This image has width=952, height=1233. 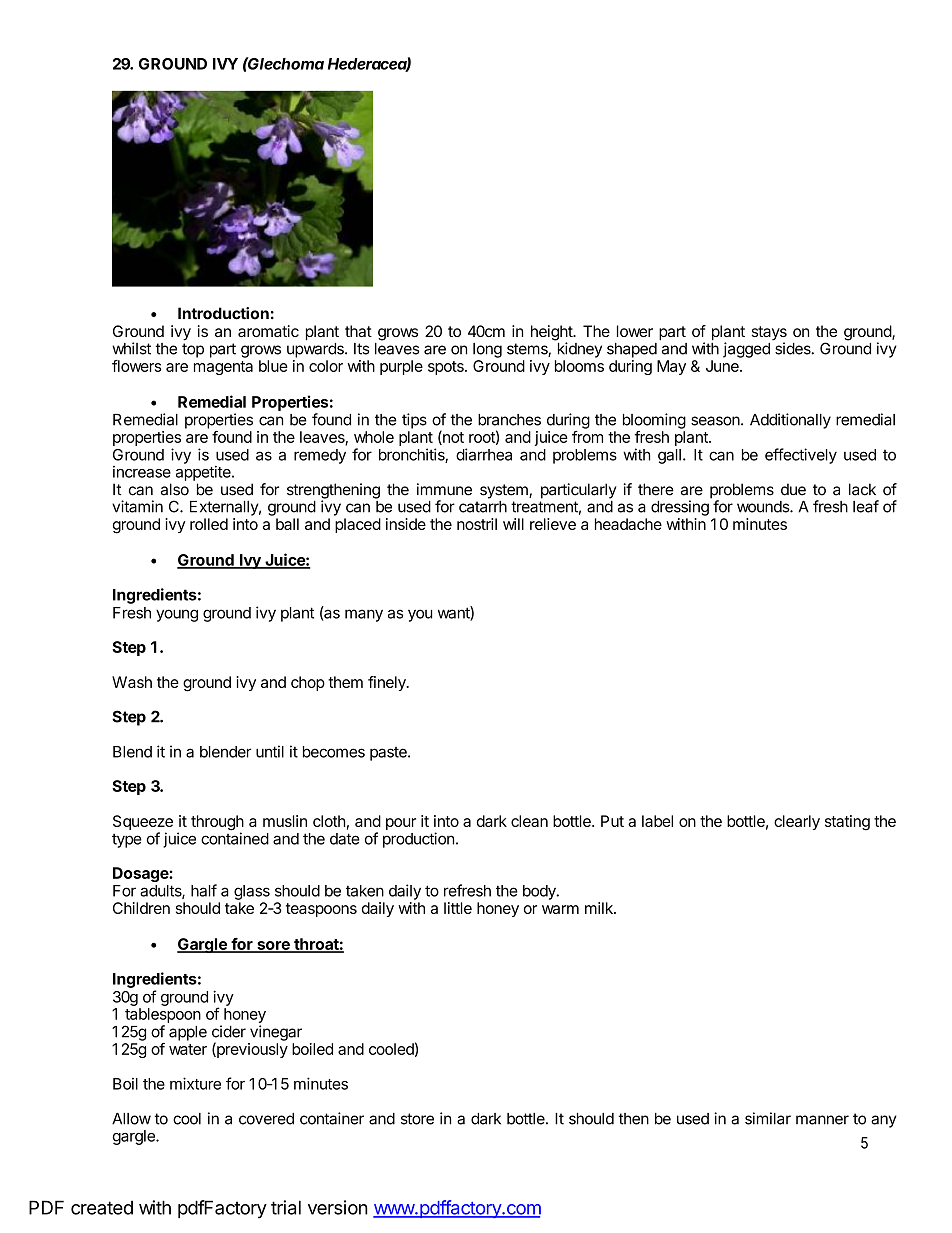 What do you see at coordinates (529, 821) in the image?
I see `clean` at bounding box center [529, 821].
